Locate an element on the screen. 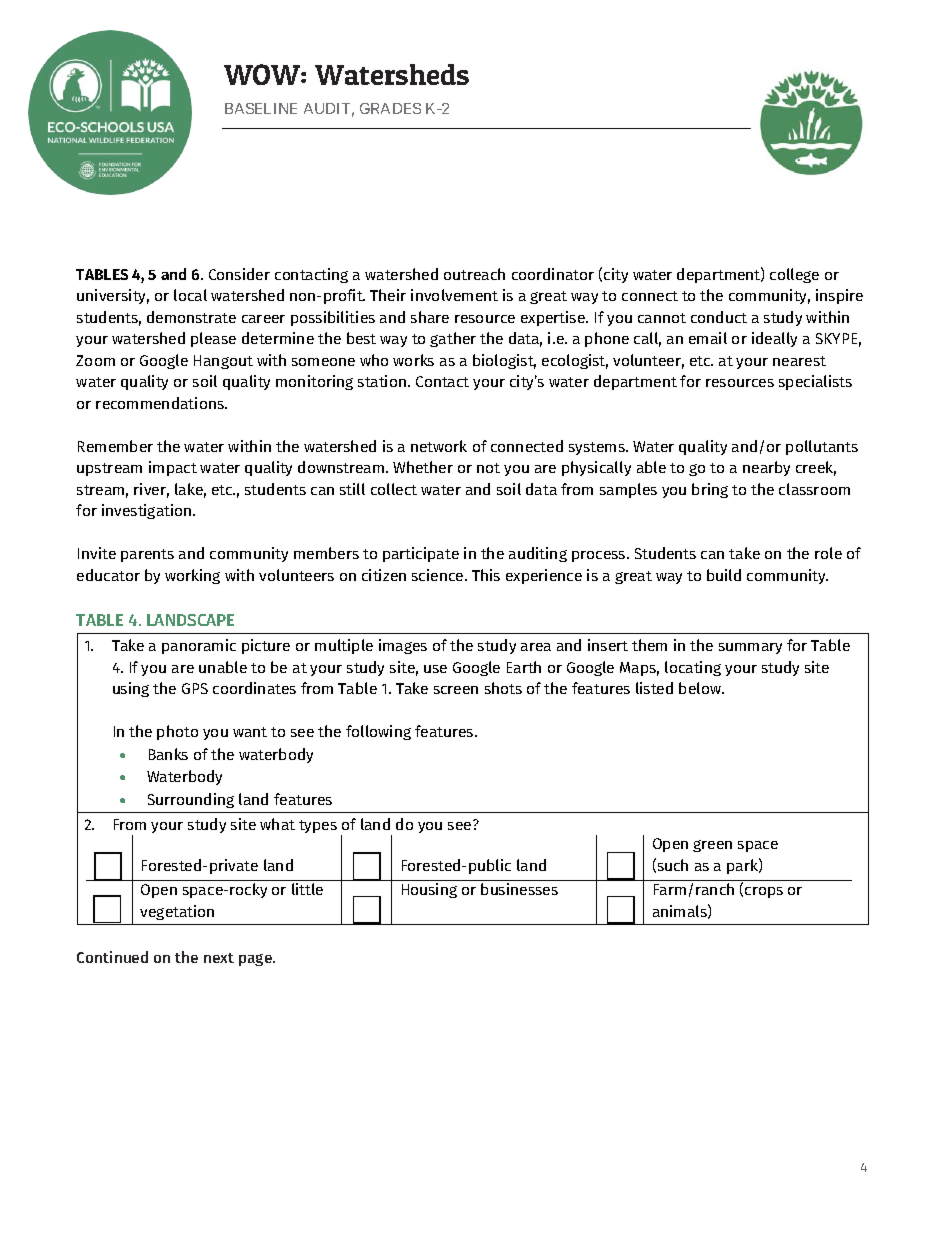 The image size is (952, 1233). vegetation is located at coordinates (177, 912).
